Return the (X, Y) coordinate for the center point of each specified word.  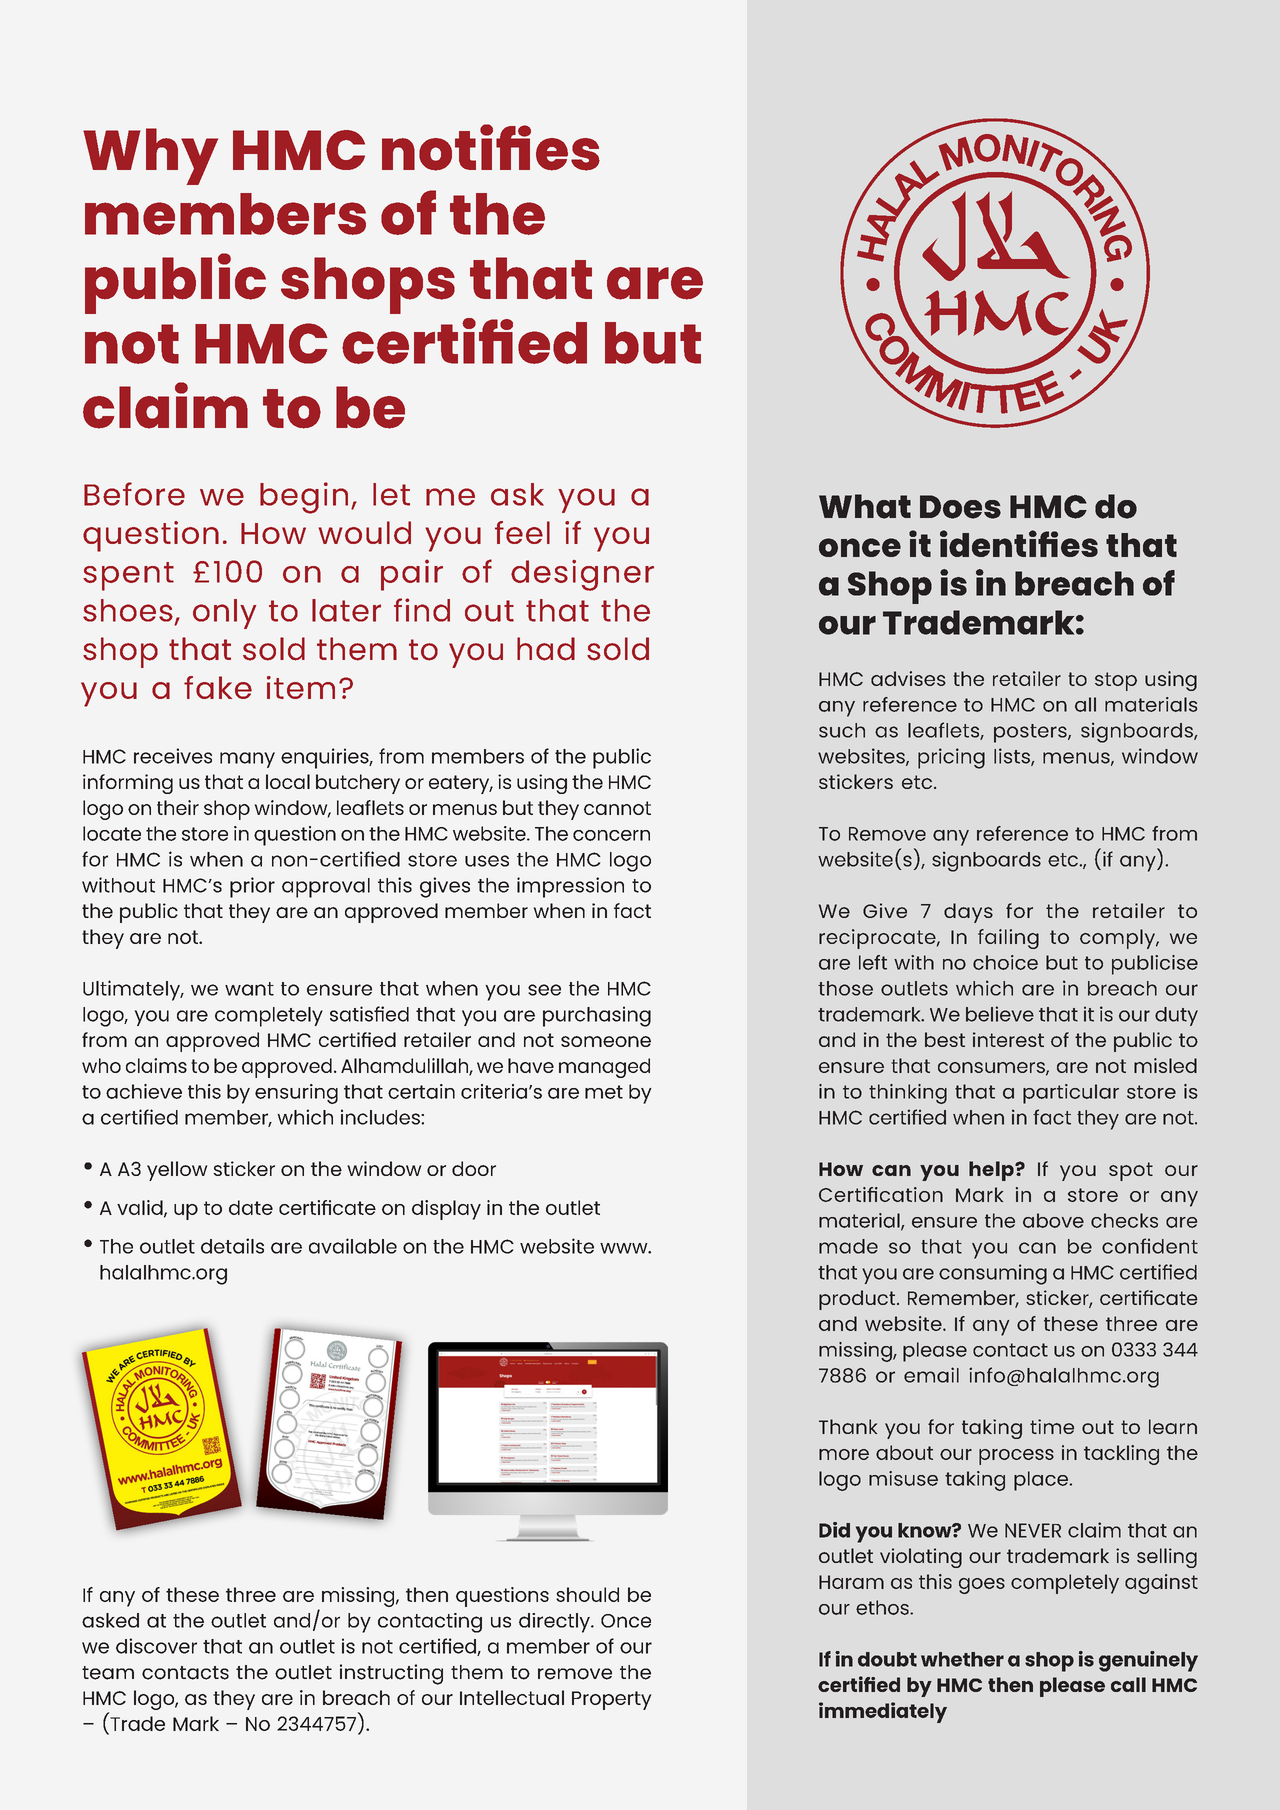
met (604, 1092)
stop (1116, 681)
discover (156, 1646)
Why (150, 156)
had (546, 649)
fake (218, 687)
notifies (491, 147)
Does (960, 507)
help (992, 1171)
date (251, 1207)
